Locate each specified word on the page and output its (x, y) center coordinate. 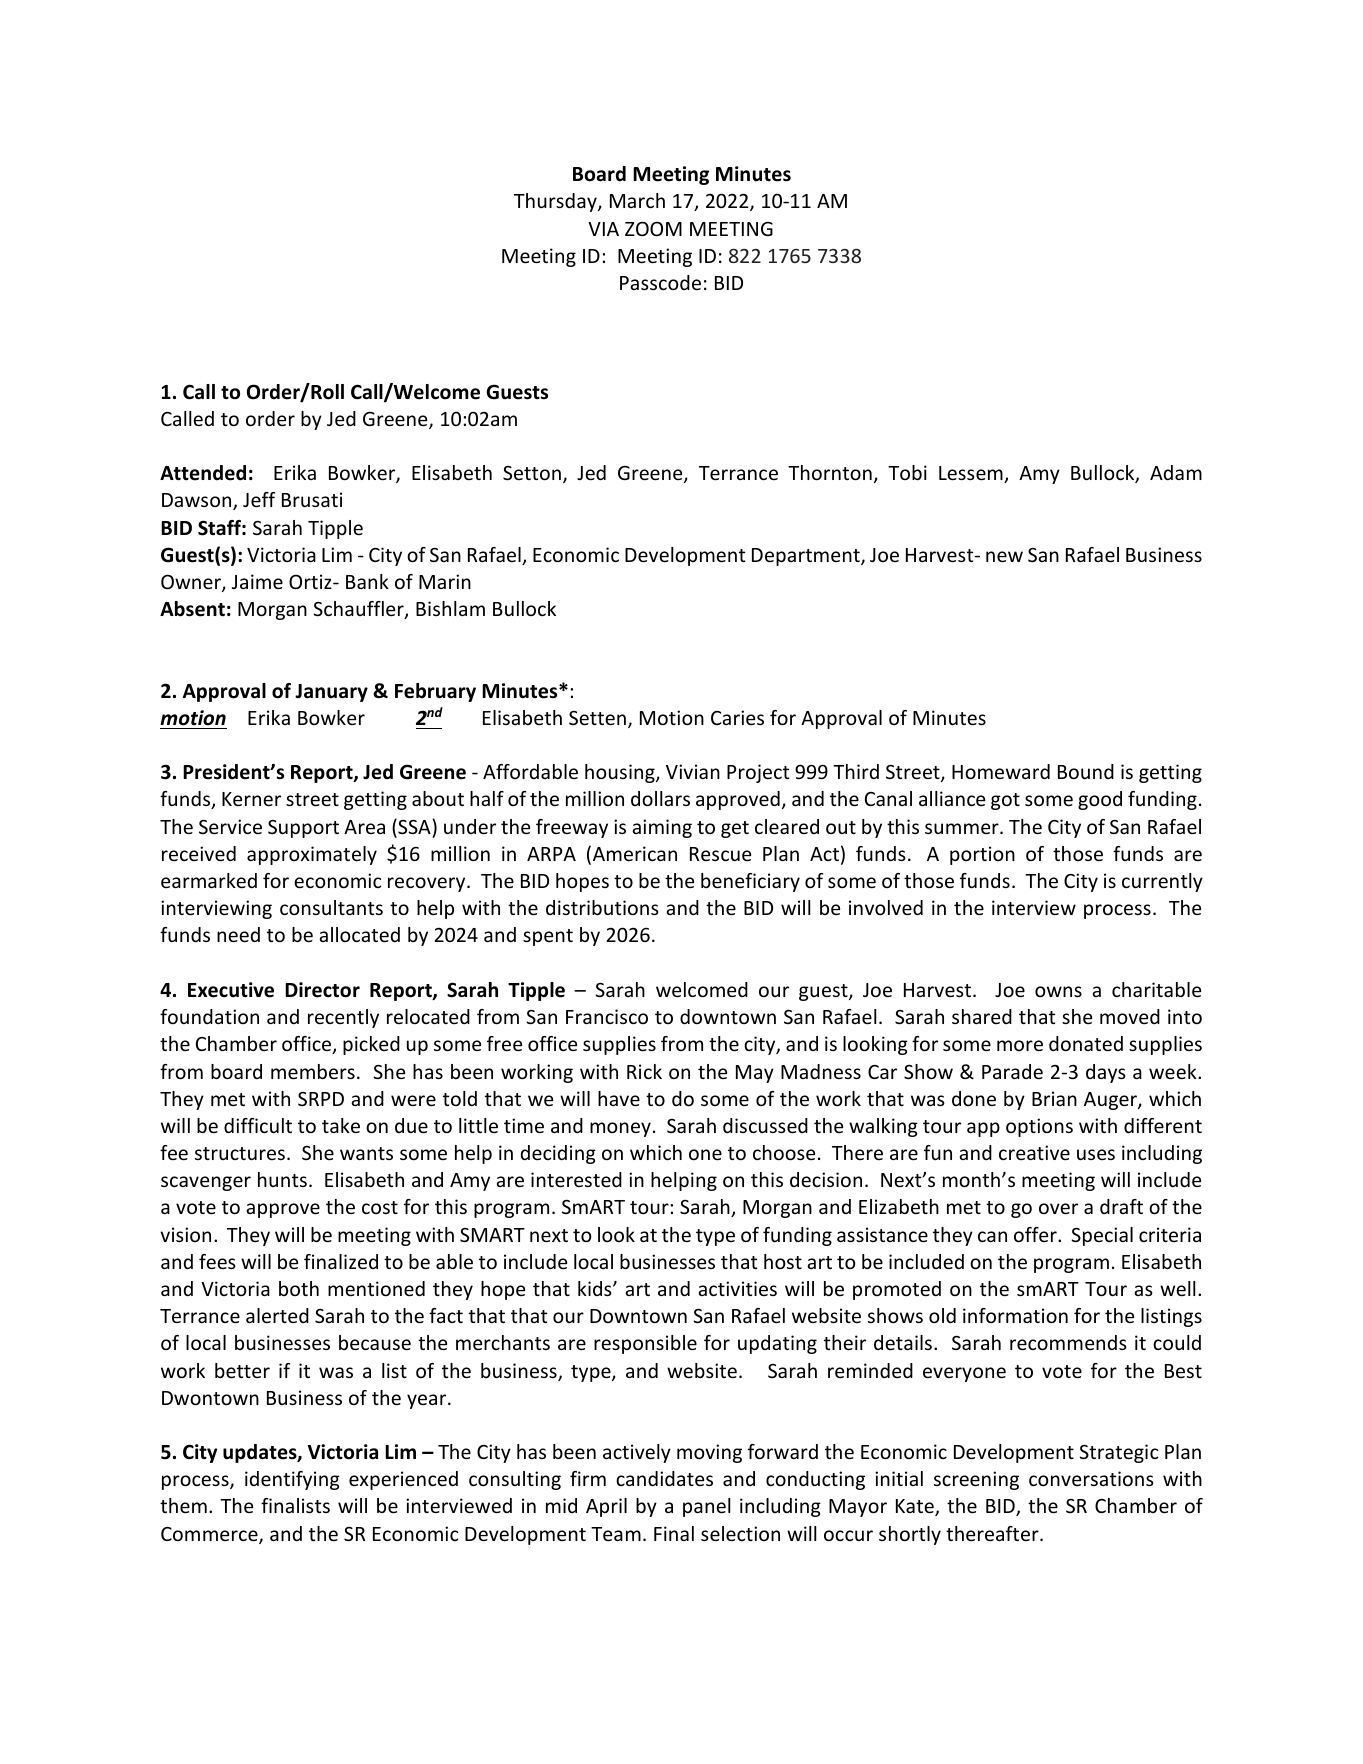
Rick (644, 1071)
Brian (1054, 1098)
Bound (1086, 771)
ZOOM (653, 228)
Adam (1176, 472)
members (313, 1071)
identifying (292, 1480)
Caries (737, 717)
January (331, 693)
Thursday (556, 202)
